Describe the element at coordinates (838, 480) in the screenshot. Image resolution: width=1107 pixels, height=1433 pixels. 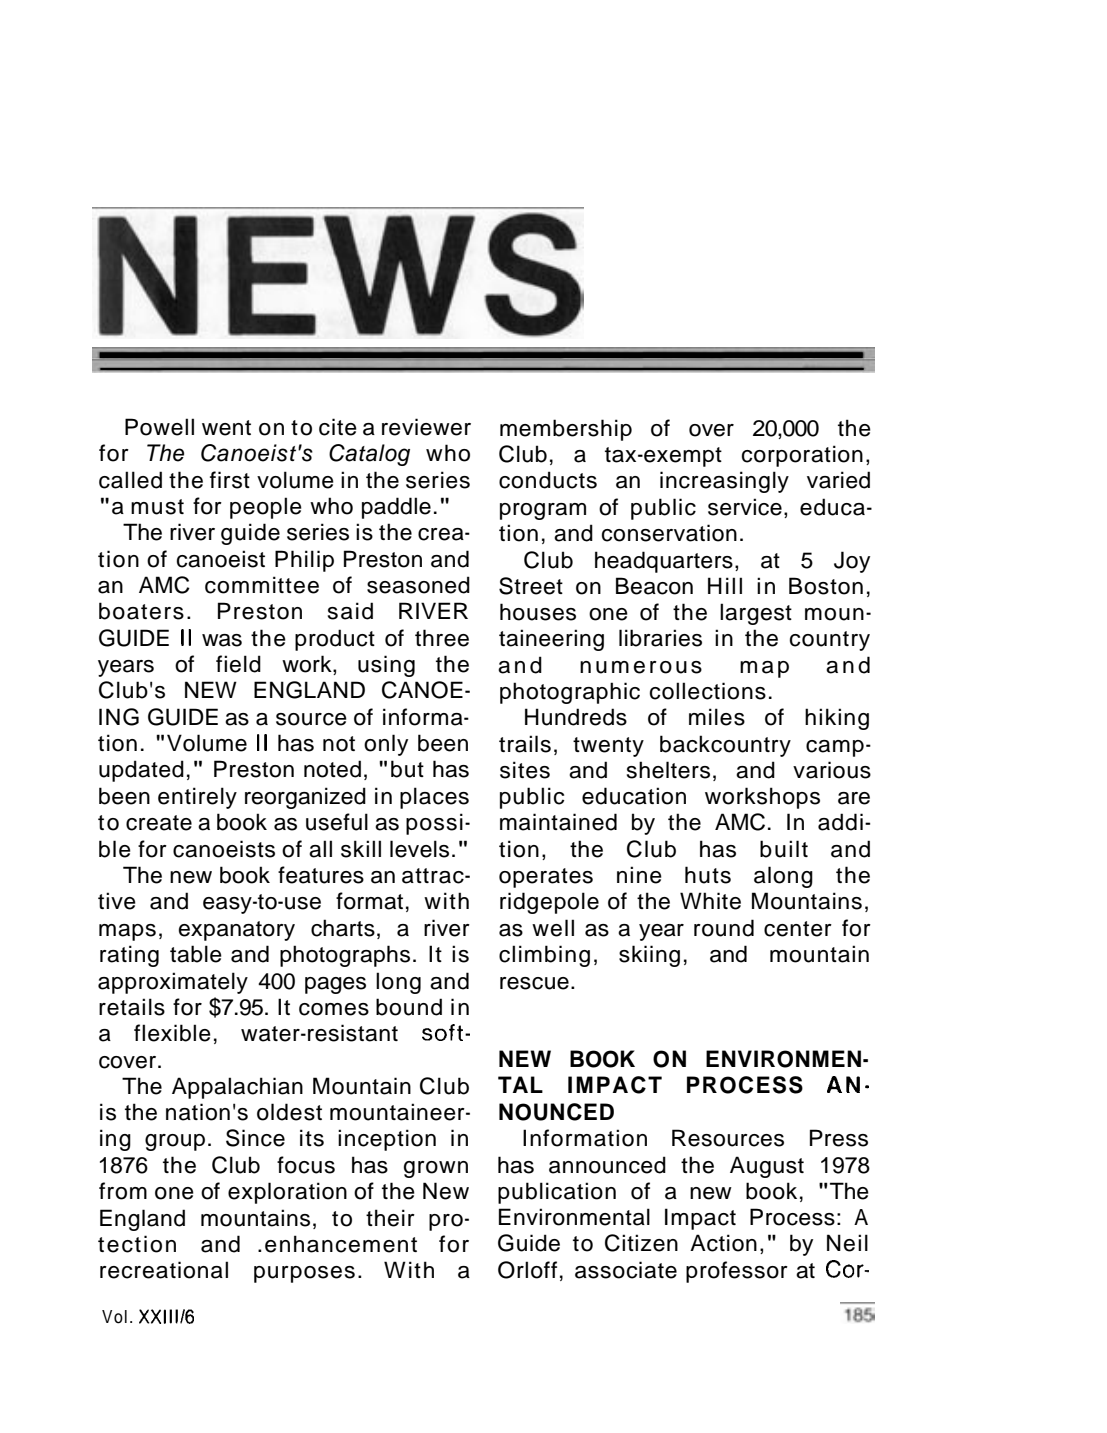
I see `varied` at that location.
